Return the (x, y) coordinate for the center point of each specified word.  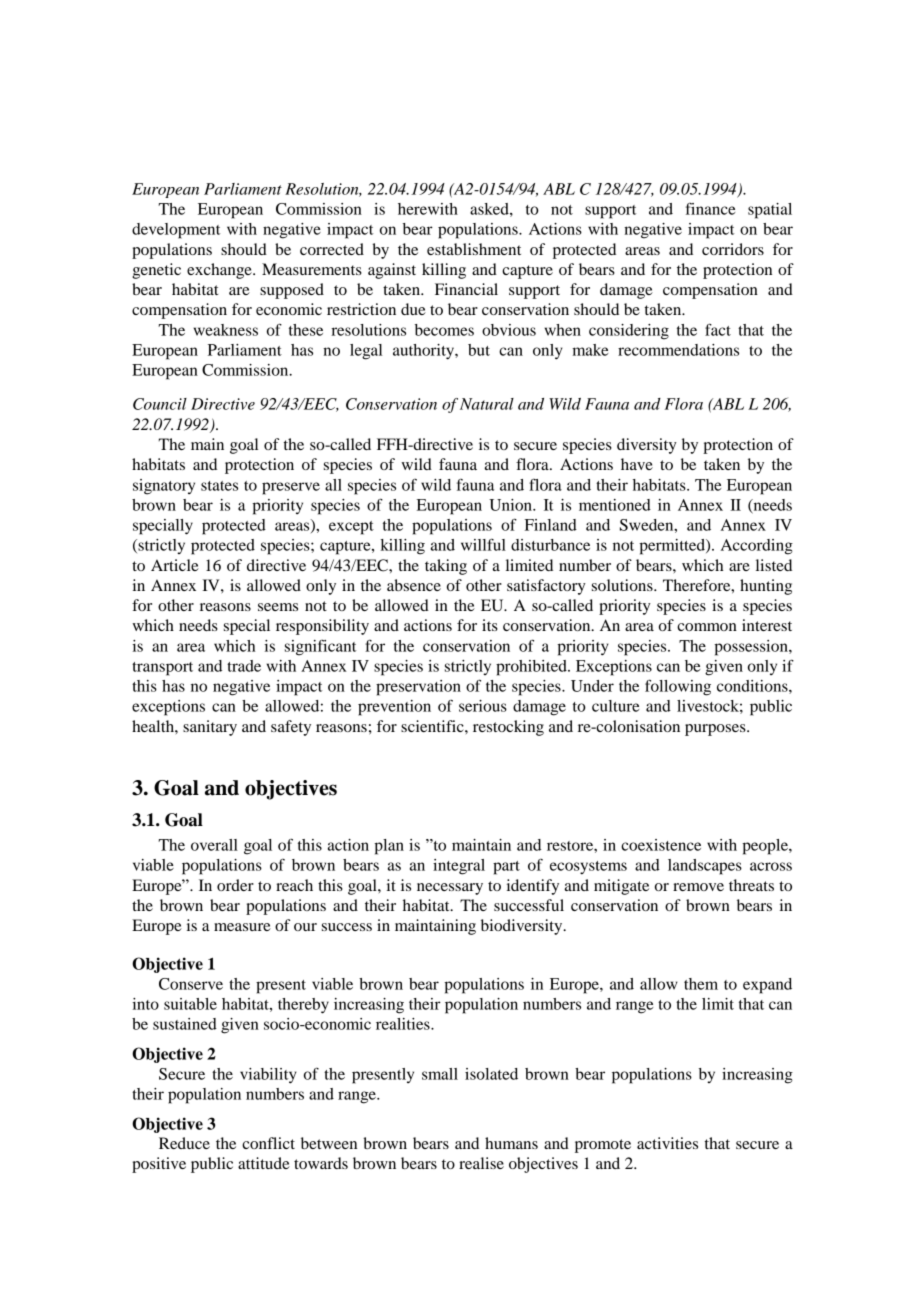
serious (483, 706)
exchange (220, 271)
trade (244, 666)
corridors (733, 249)
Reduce (184, 1143)
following (678, 687)
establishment (474, 249)
